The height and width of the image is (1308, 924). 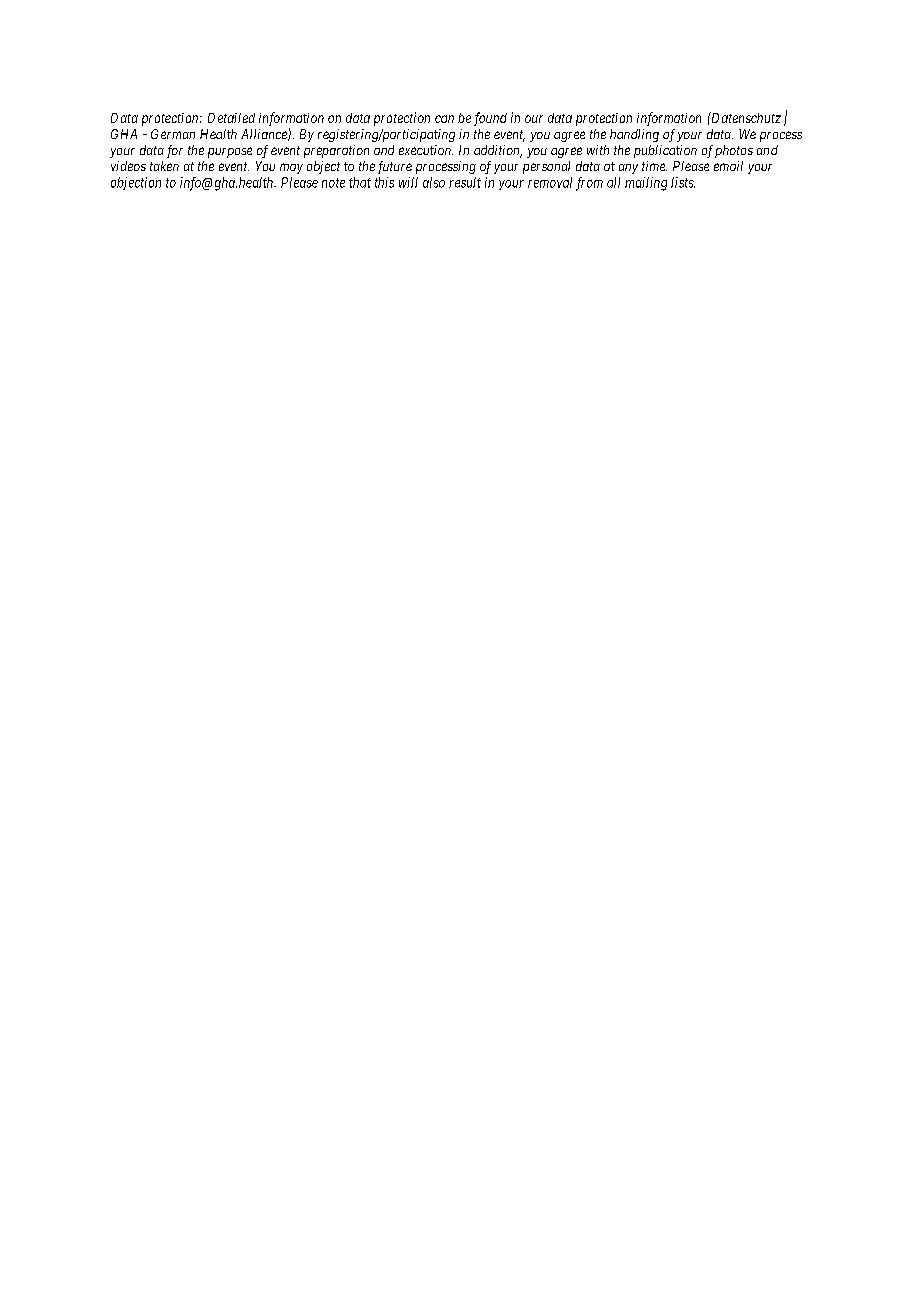 I want to click on publication, so click(x=665, y=151).
